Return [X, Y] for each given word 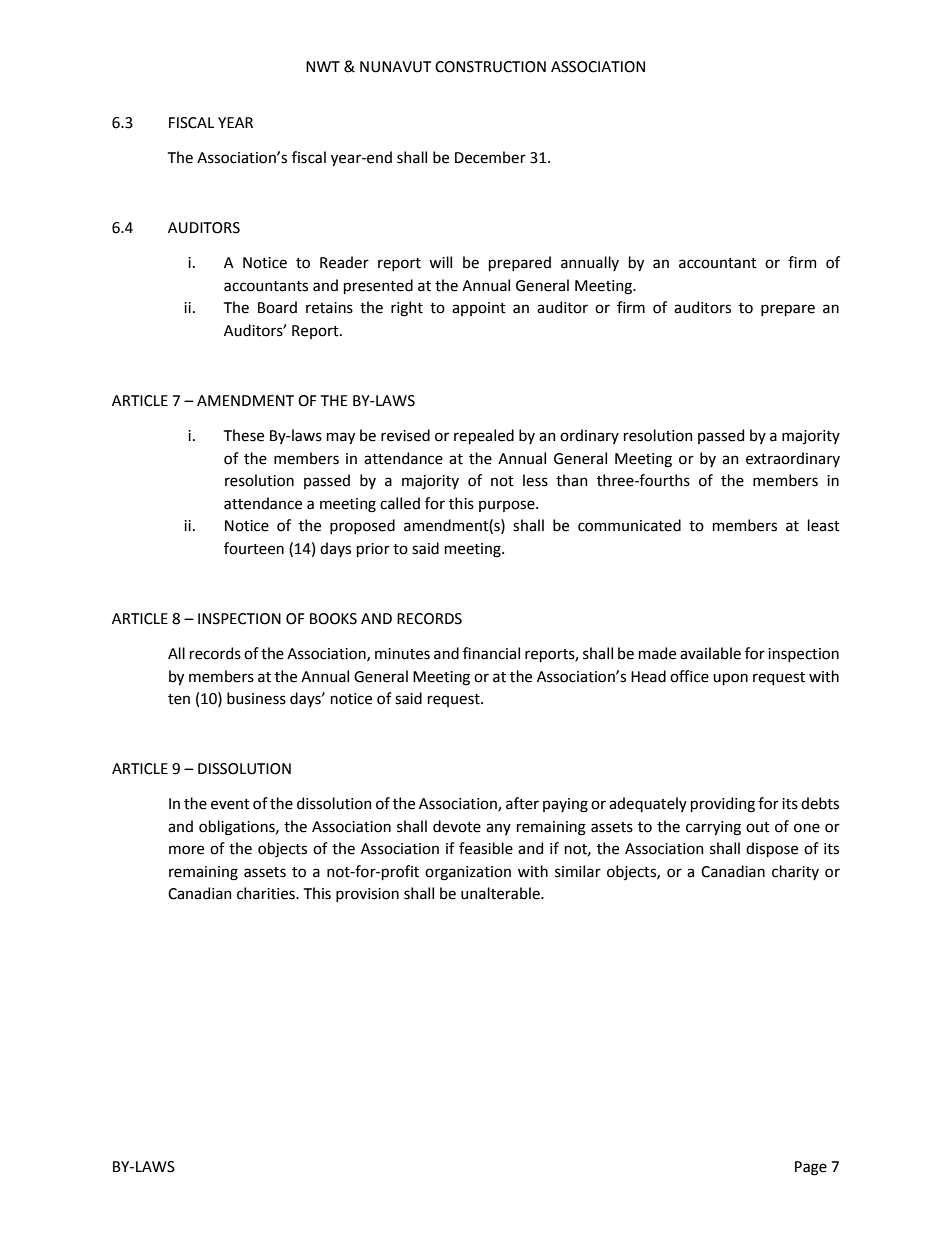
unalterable [501, 893]
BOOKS [333, 619]
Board [277, 307]
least [824, 525]
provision [367, 895]
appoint [479, 309]
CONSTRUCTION [490, 67]
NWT [323, 66]
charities [267, 893]
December [490, 157]
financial [491, 653]
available [710, 653]
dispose [772, 849]
